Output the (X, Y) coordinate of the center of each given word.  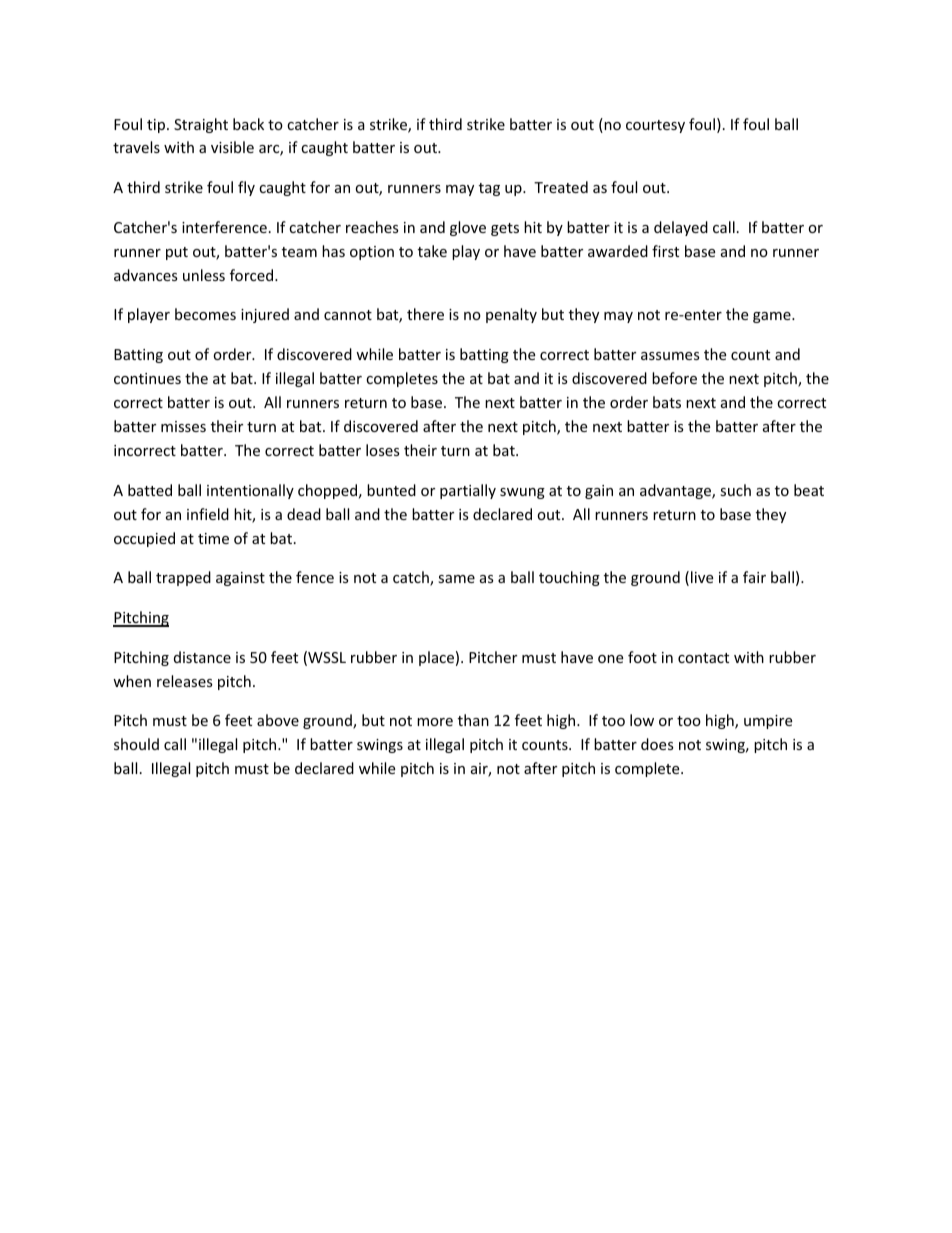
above (278, 720)
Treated (561, 187)
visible (232, 147)
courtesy (655, 126)
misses (183, 426)
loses (383, 450)
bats (667, 402)
